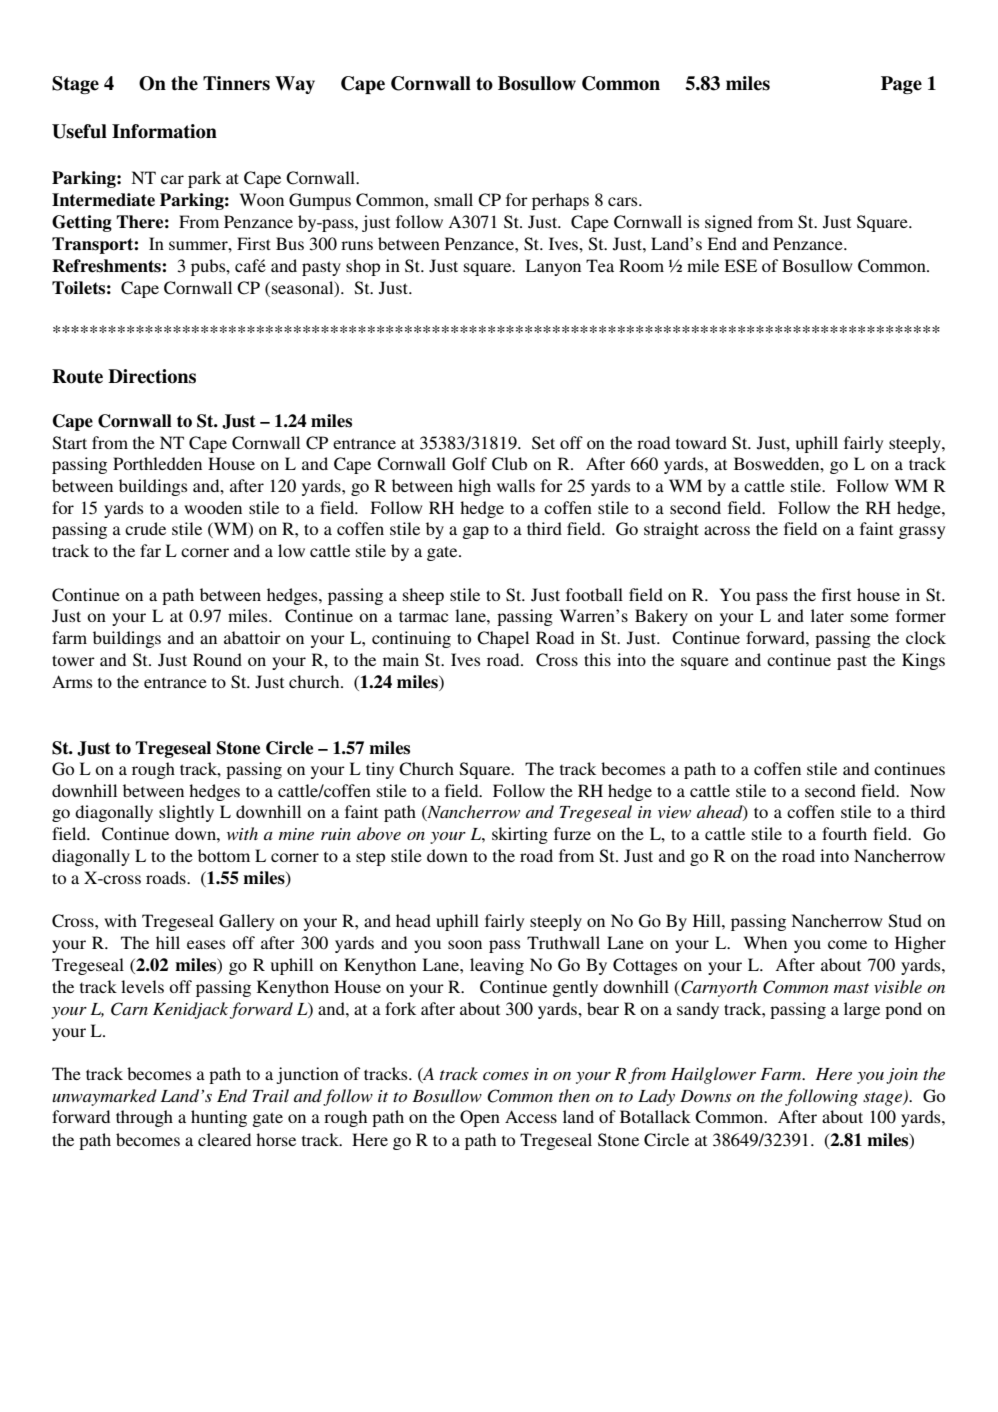 The height and width of the screenshot is (1412, 998). Describe the element at coordinates (453, 199) in the screenshot. I see `small` at that location.
